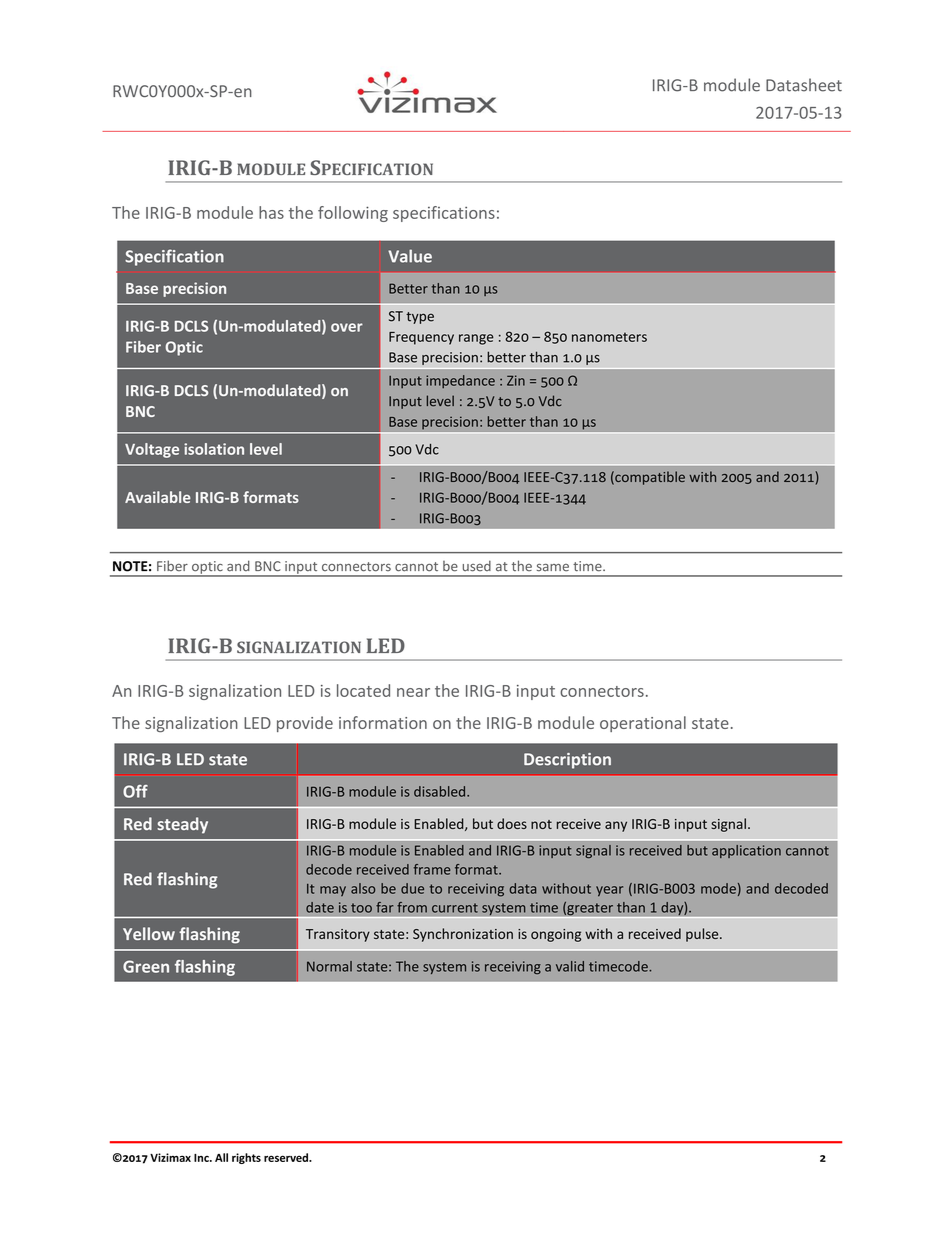 The width and height of the screenshot is (952, 1233). What do you see at coordinates (413, 692) in the screenshot?
I see `near` at bounding box center [413, 692].
